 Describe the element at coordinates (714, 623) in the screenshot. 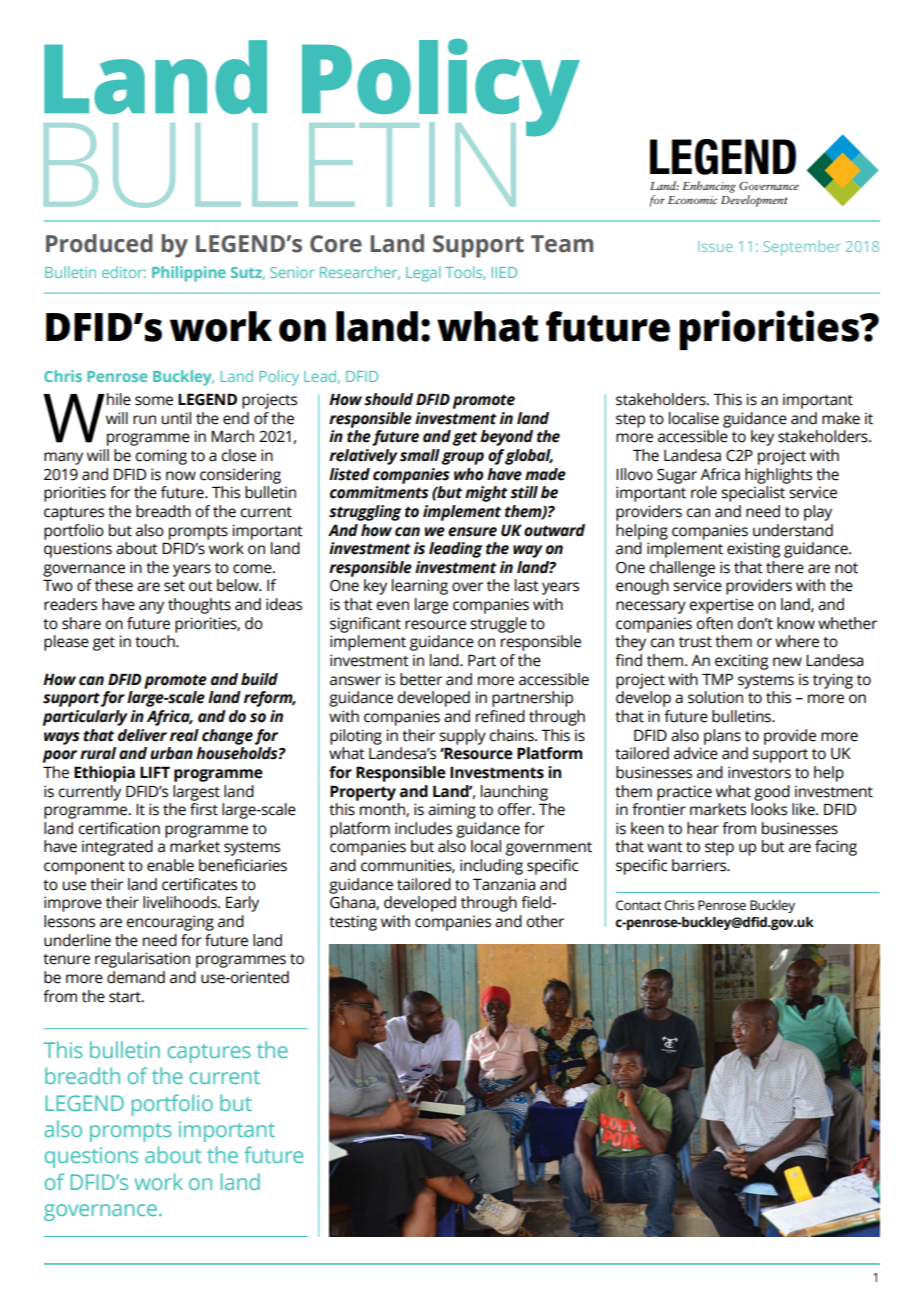

I see `often` at that location.
